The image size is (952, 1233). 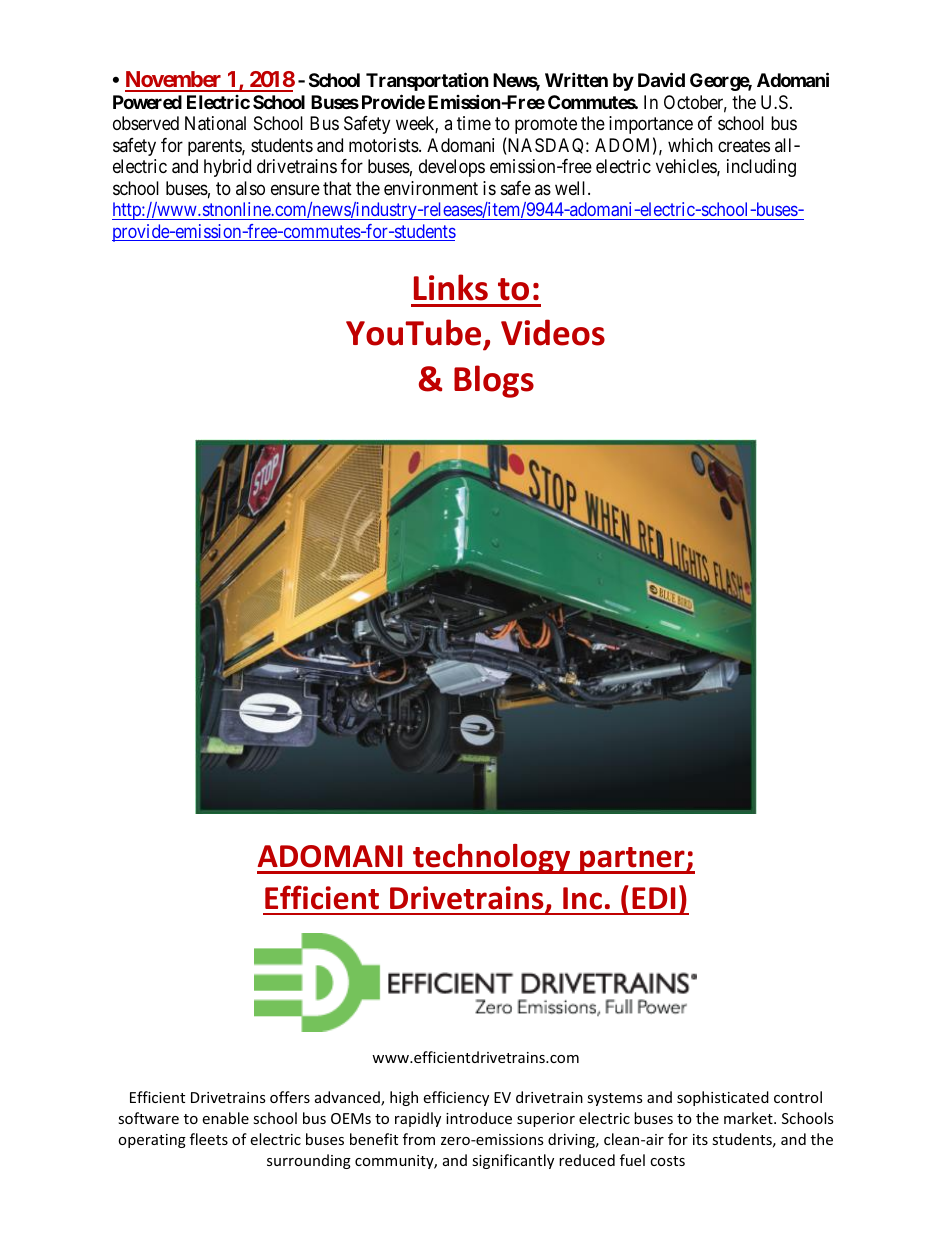 I want to click on Videos, so click(x=553, y=332).
